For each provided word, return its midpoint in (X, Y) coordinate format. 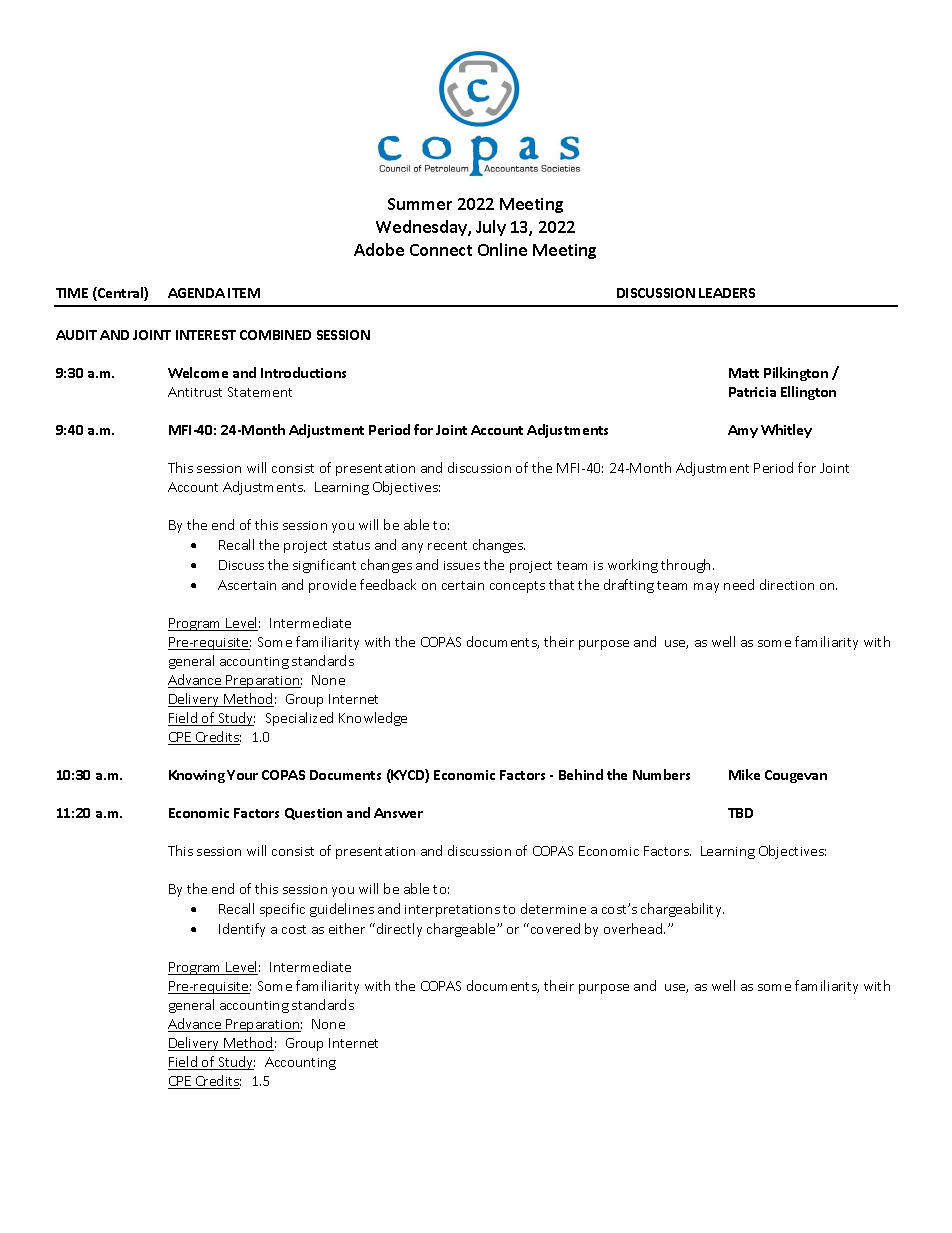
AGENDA (196, 293)
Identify (242, 930)
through (687, 566)
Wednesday (422, 228)
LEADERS (727, 293)
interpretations (452, 911)
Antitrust (195, 392)
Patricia (752, 392)
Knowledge (373, 719)
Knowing (197, 776)
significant (324, 566)
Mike (744, 774)
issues (462, 565)
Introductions (303, 372)
